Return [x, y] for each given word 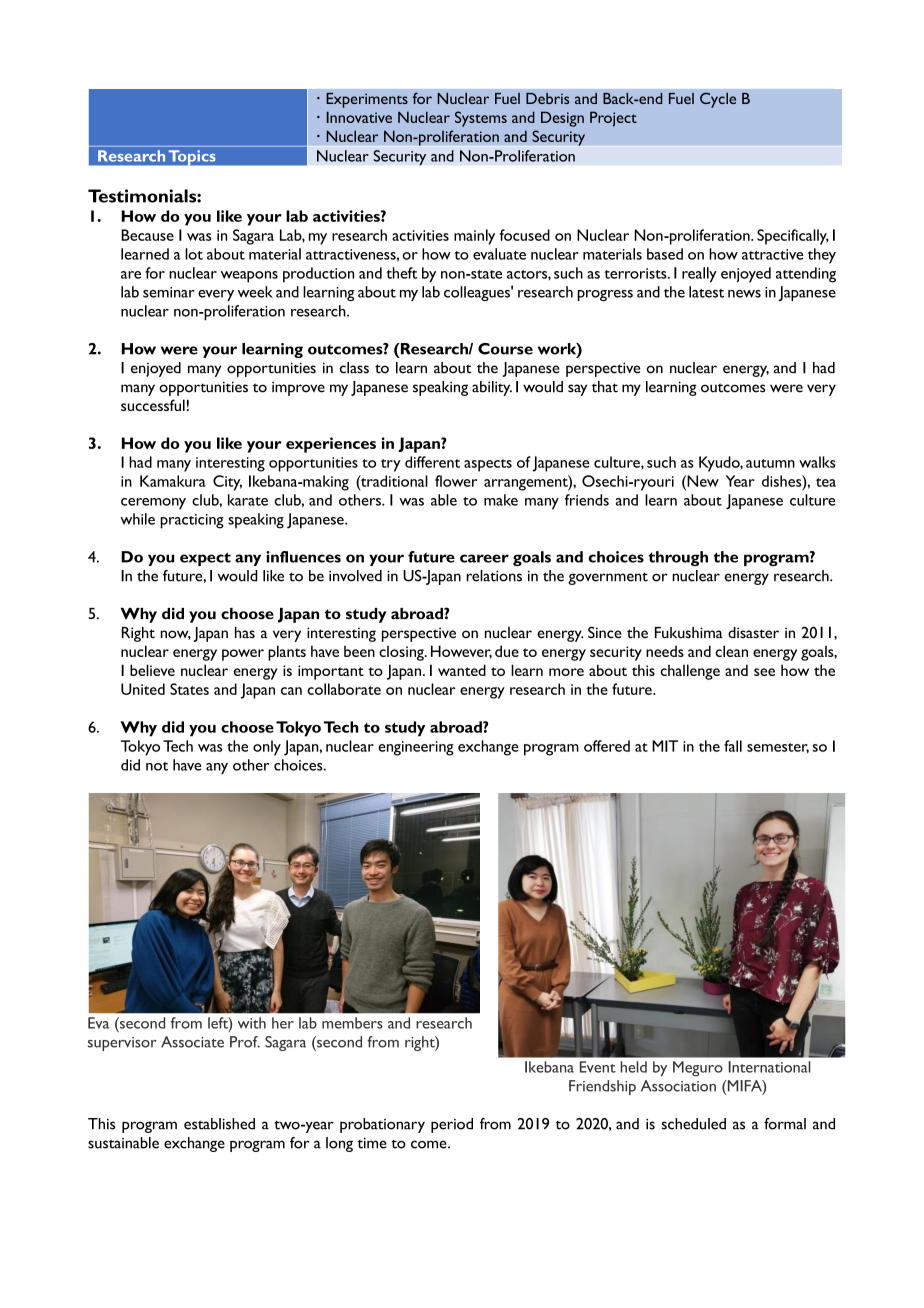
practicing [192, 521]
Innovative [359, 117]
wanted [462, 670]
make [501, 500]
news [744, 294]
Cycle [718, 100]
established [219, 1124]
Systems [481, 119]
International [769, 1067]
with [252, 1023]
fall [733, 746]
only [267, 748]
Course [505, 349]
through [678, 558]
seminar [169, 292]
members [352, 1023]
